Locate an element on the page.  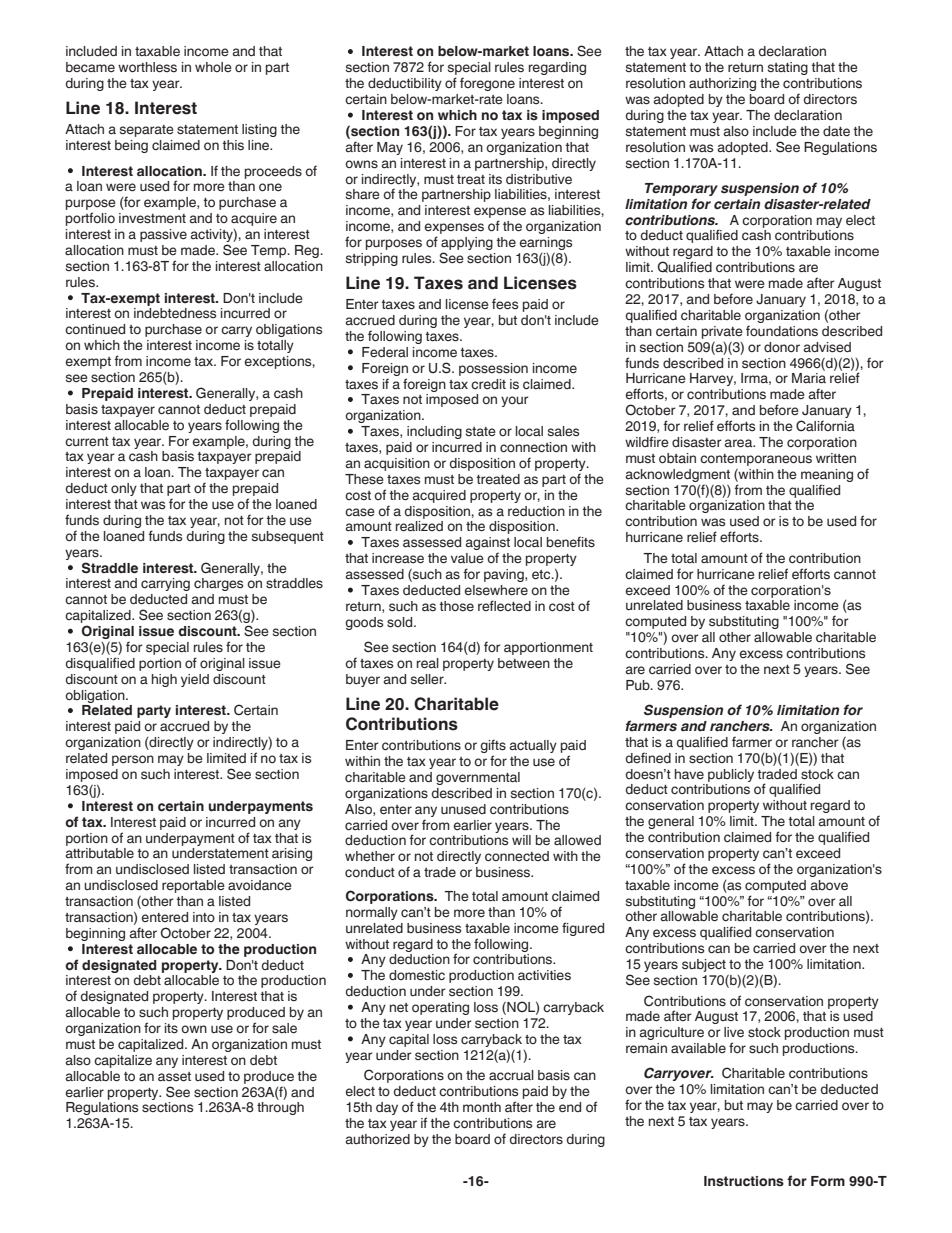
only is located at coordinates (124, 489).
